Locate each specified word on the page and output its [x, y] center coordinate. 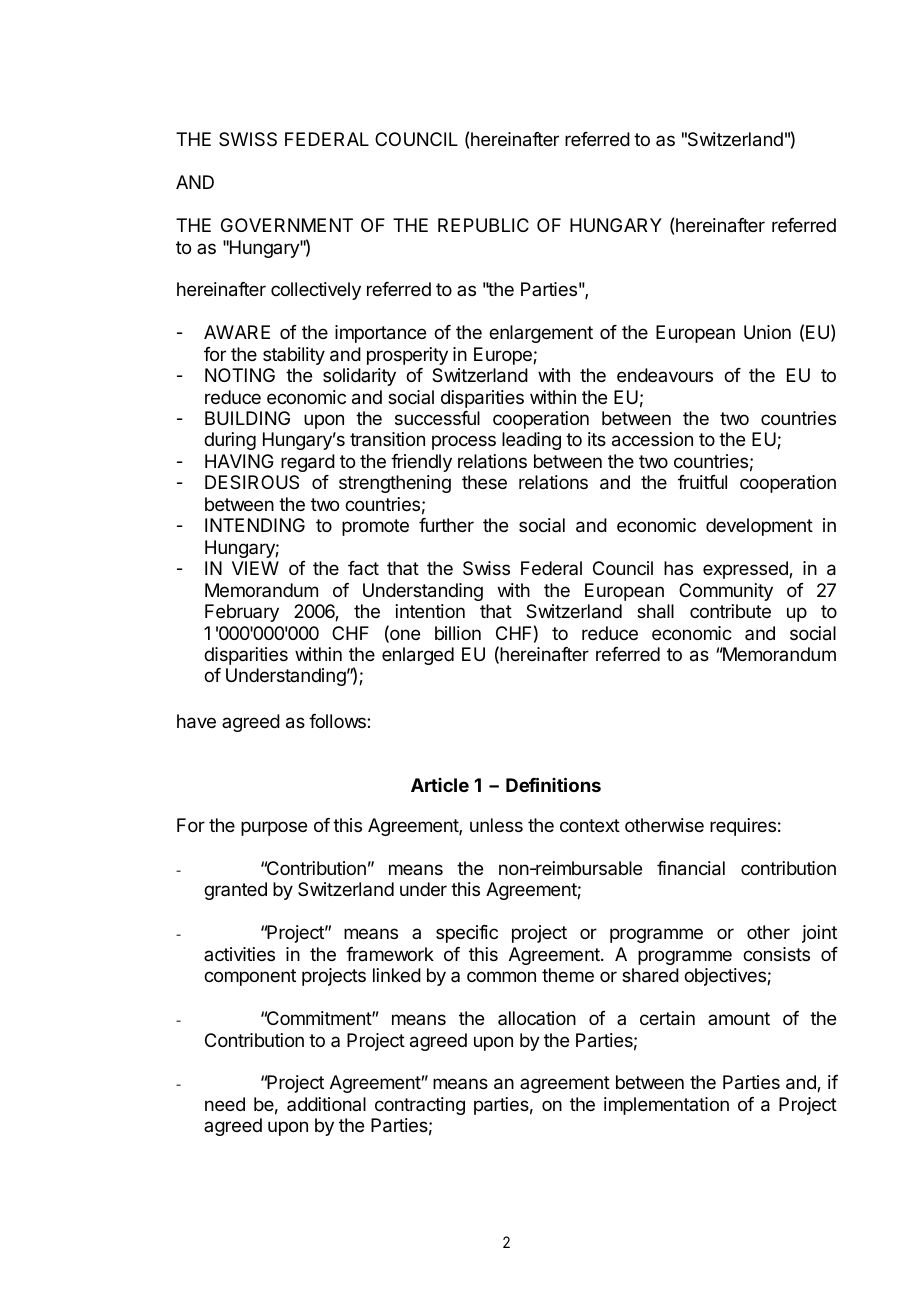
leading [531, 441]
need [225, 1104]
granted [235, 891]
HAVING [239, 461]
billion [458, 633]
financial [691, 868]
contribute [730, 611]
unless [496, 825]
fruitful [702, 482]
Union [767, 332]
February [242, 613]
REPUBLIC [483, 225]
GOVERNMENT [287, 225]
